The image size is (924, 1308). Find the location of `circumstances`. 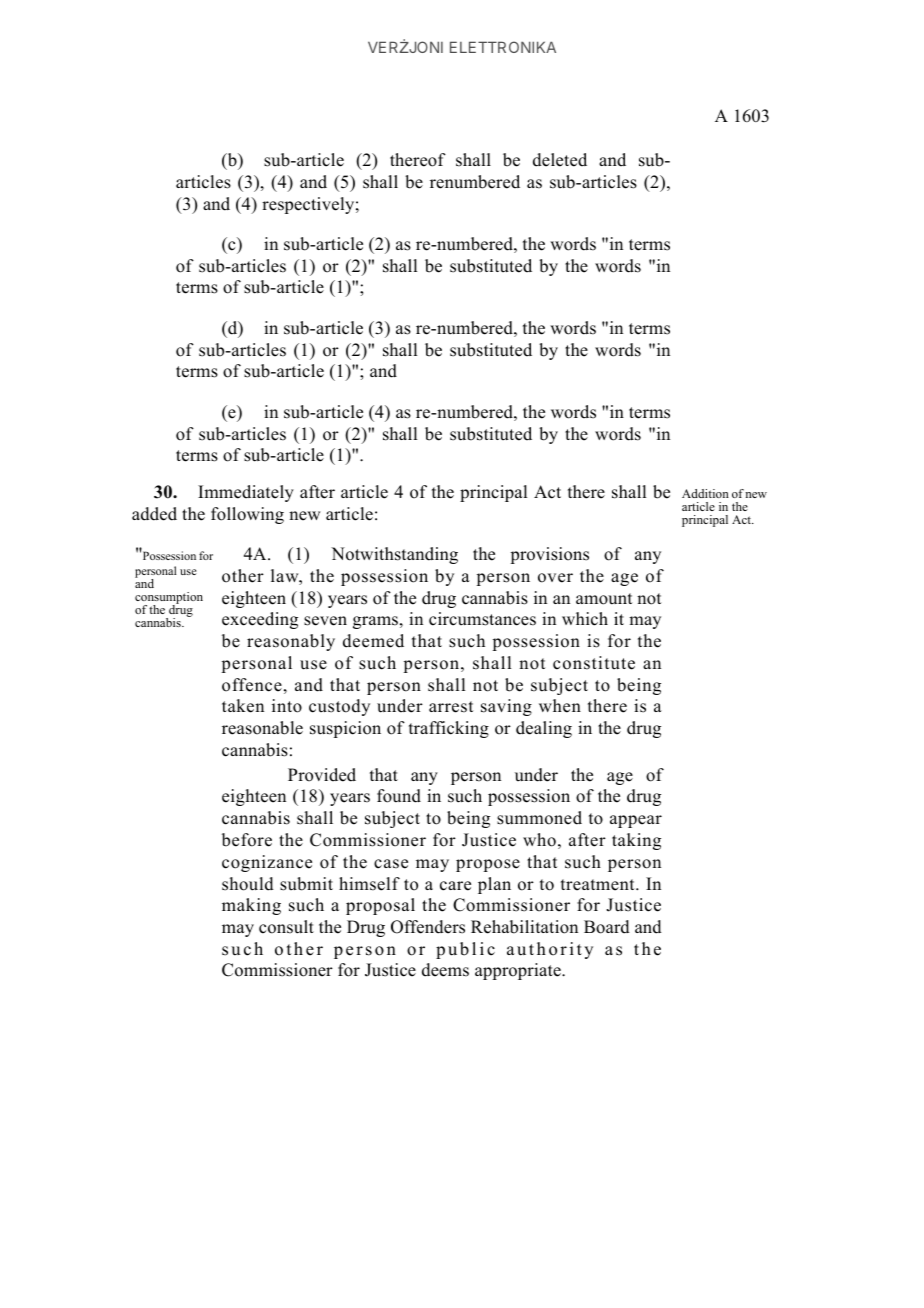

circumstances is located at coordinates (482, 619).
